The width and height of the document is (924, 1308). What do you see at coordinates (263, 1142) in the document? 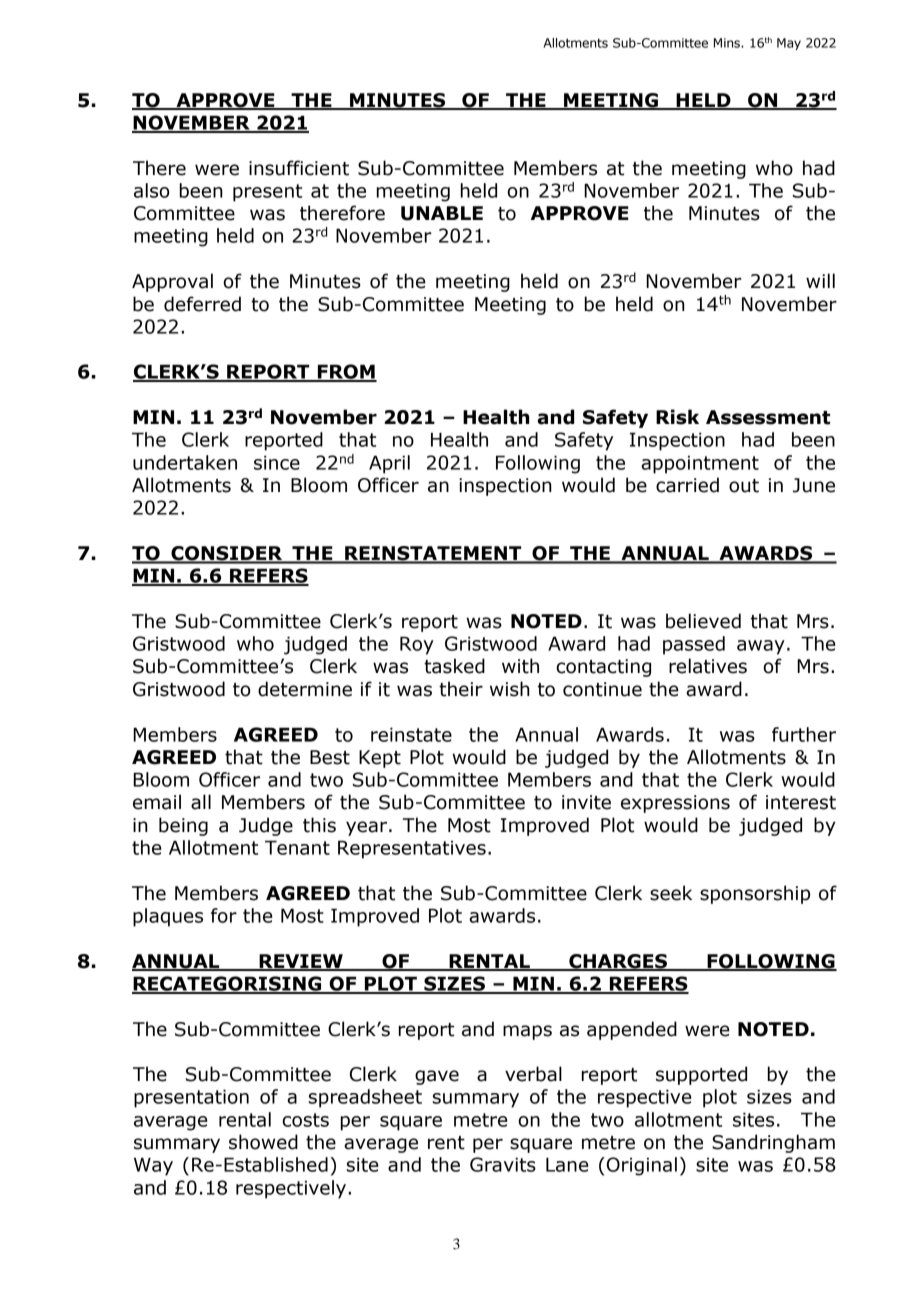
I see `showed` at bounding box center [263, 1142].
